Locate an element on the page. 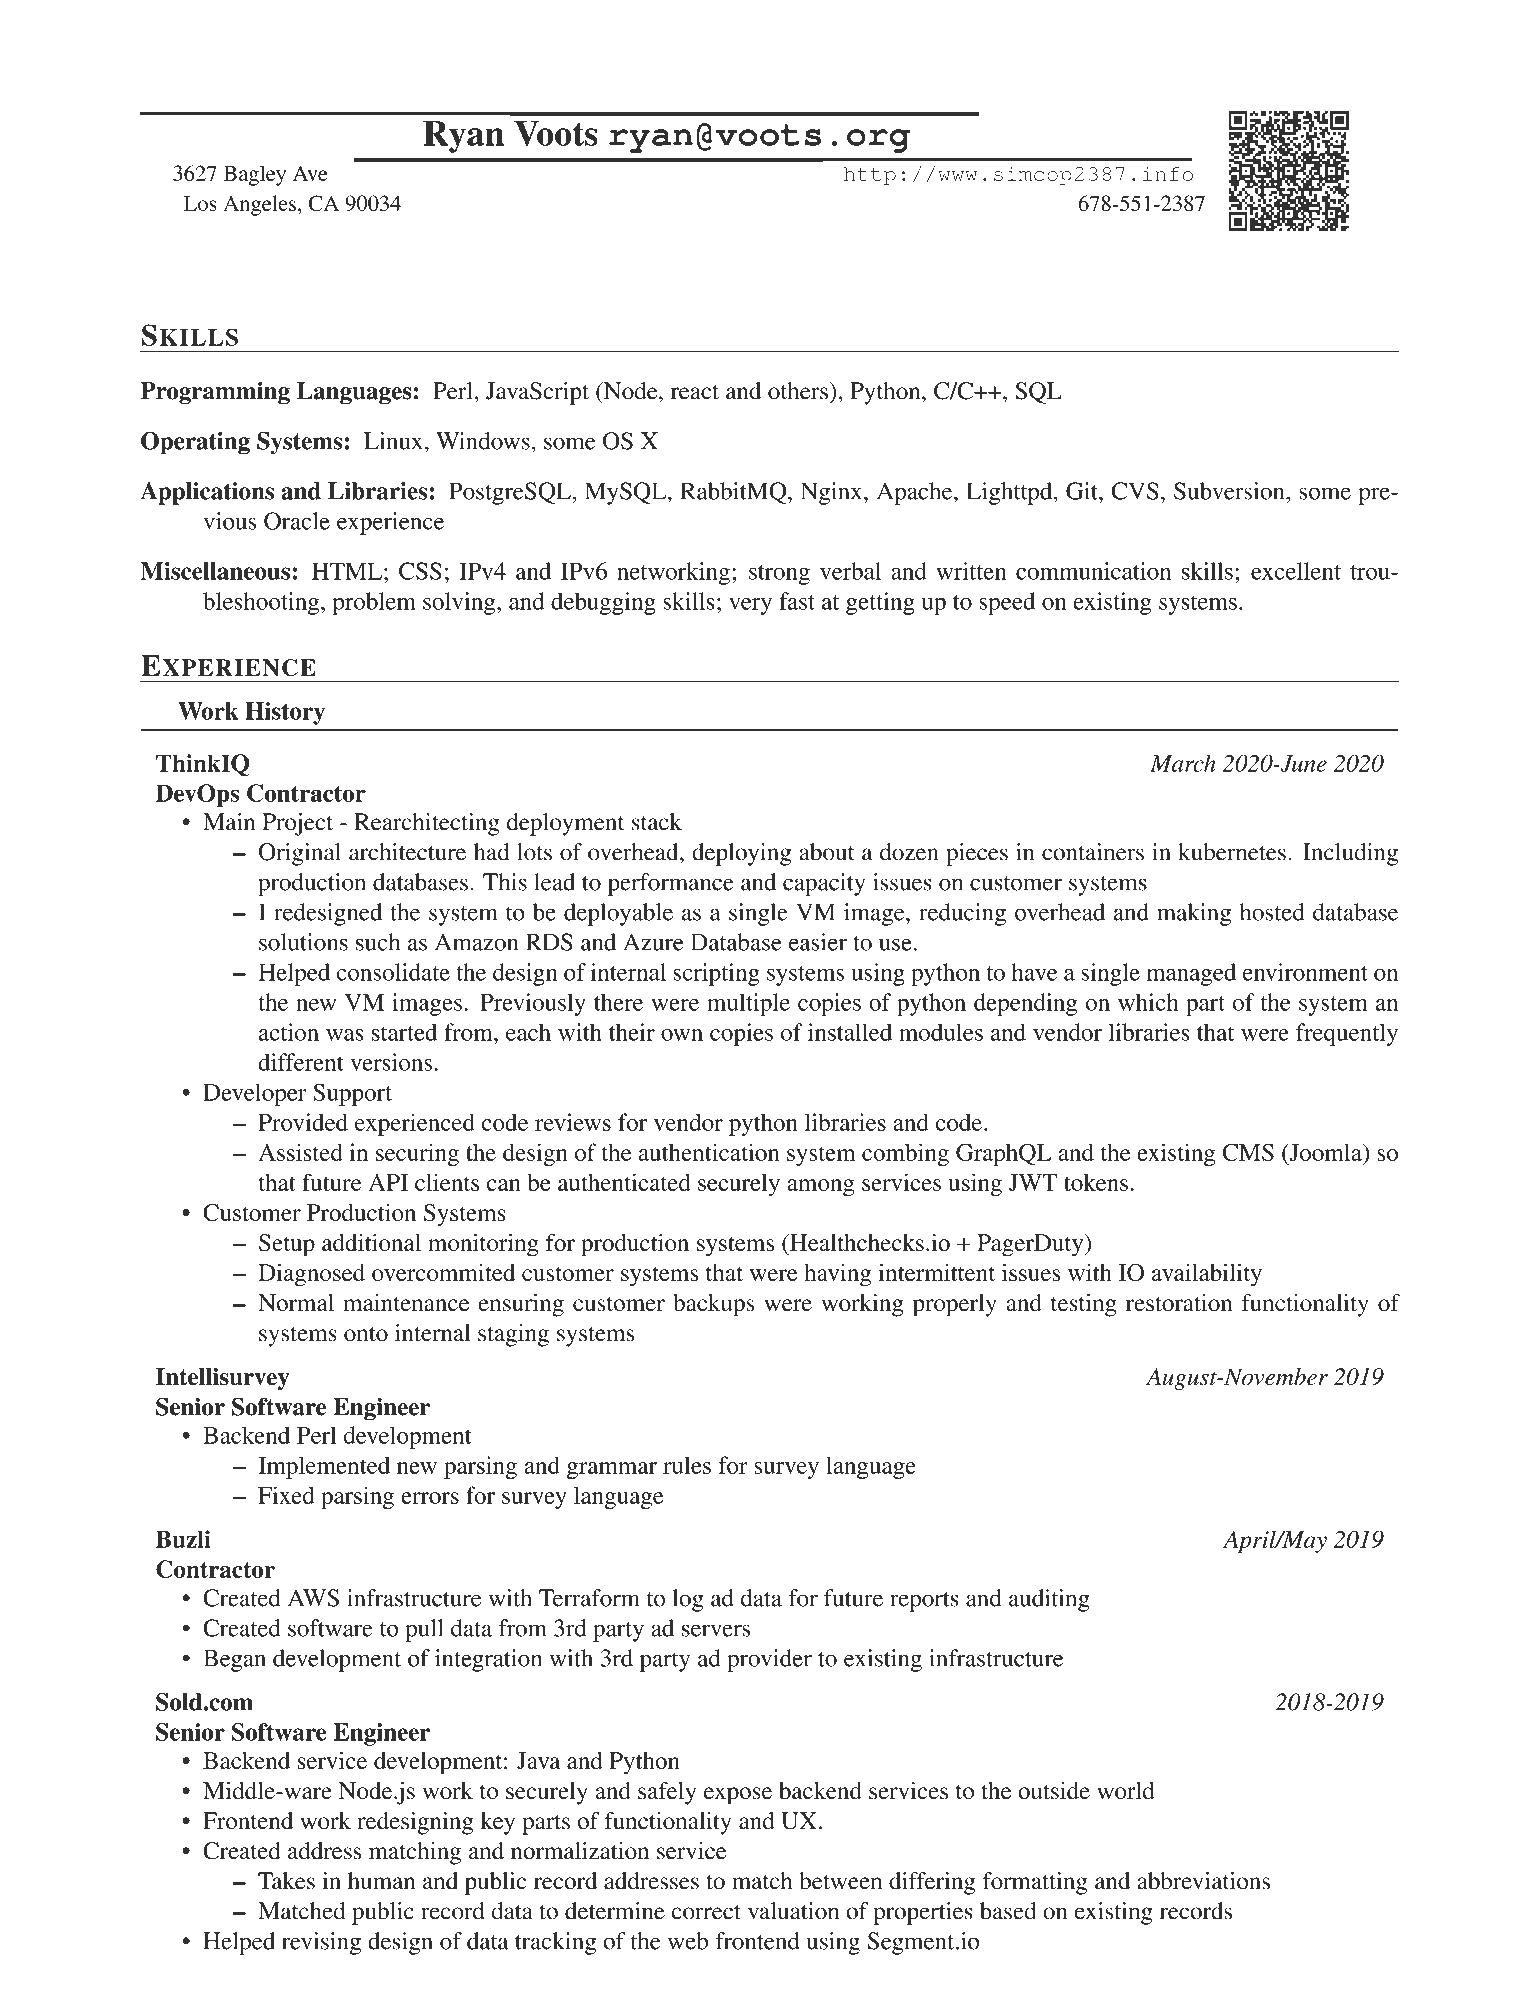 This page has width=1539, height=1991. valuation is located at coordinates (793, 1911).
